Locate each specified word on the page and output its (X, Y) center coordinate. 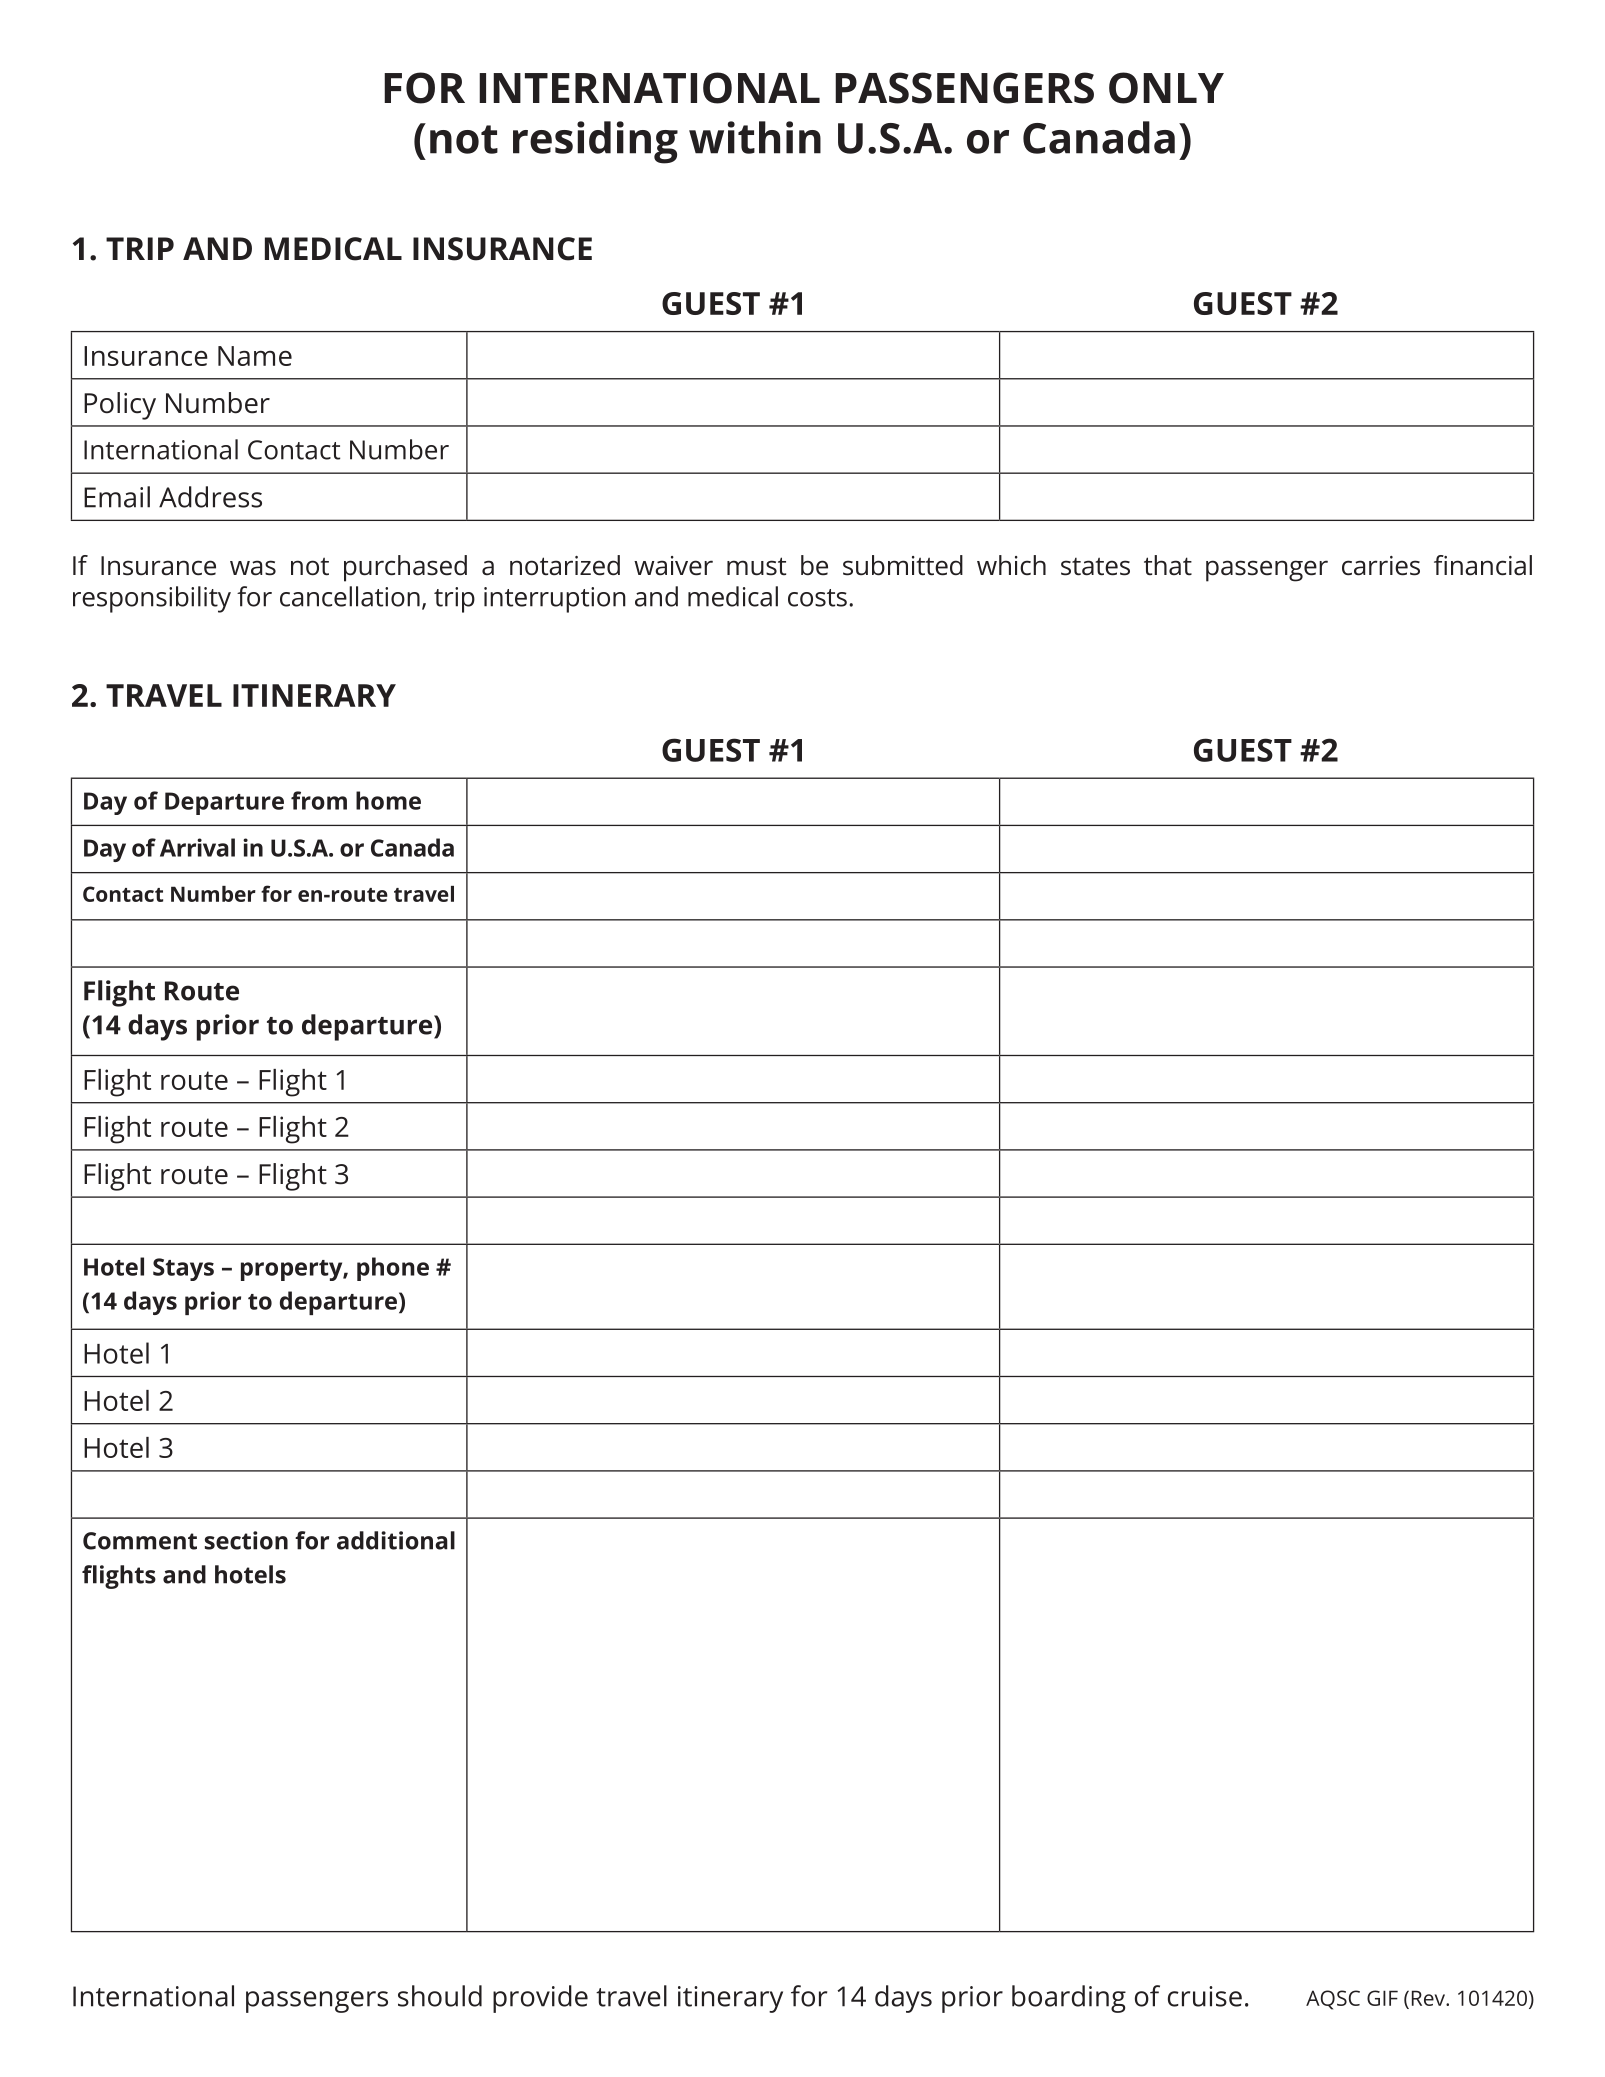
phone (393, 1269)
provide (540, 1999)
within (755, 137)
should (440, 1996)
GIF (1382, 1998)
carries (1381, 566)
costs (817, 598)
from (319, 800)
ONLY (1166, 88)
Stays (183, 1269)
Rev (1429, 1998)
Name (255, 356)
